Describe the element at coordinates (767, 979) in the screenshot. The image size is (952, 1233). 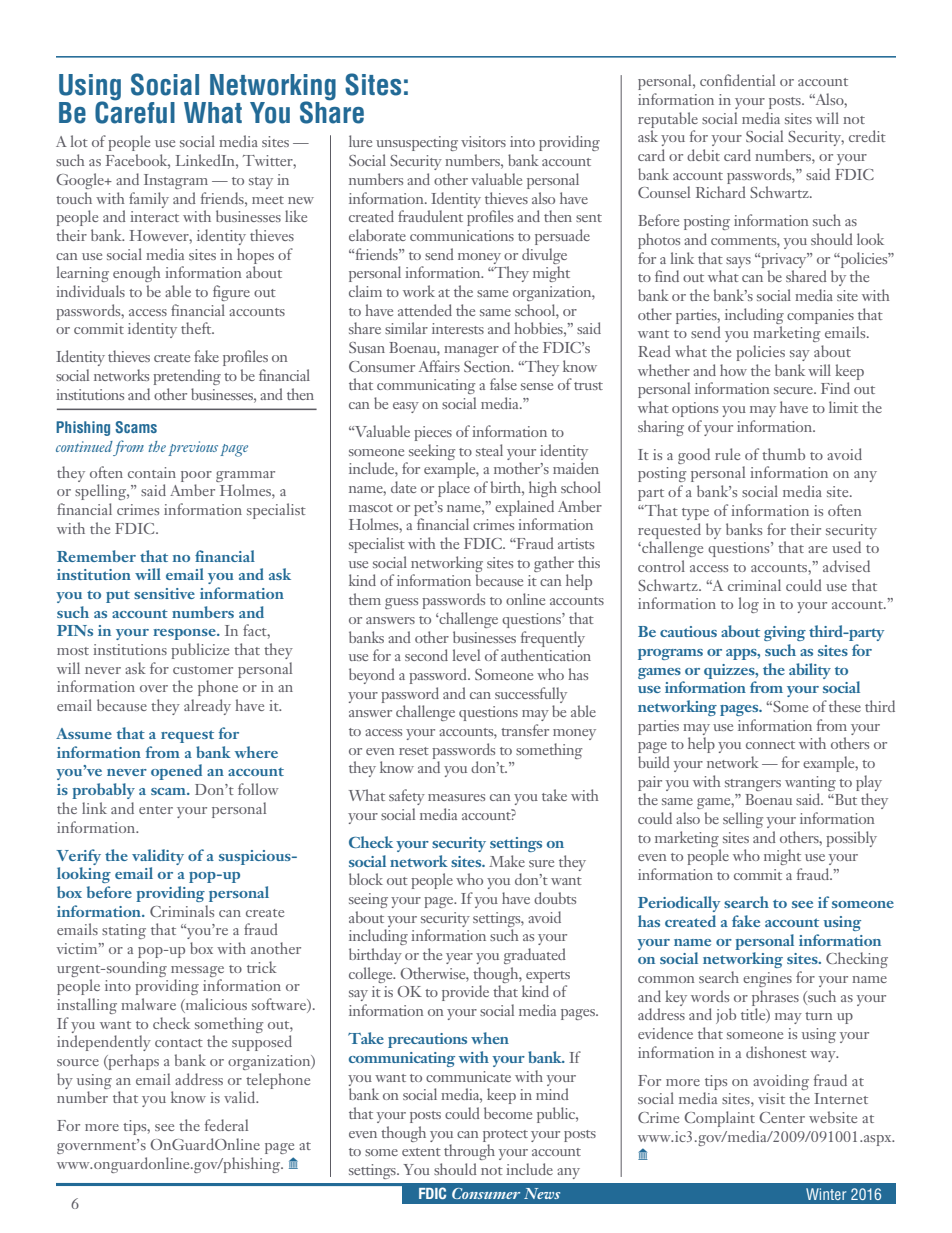
I see `engines` at that location.
